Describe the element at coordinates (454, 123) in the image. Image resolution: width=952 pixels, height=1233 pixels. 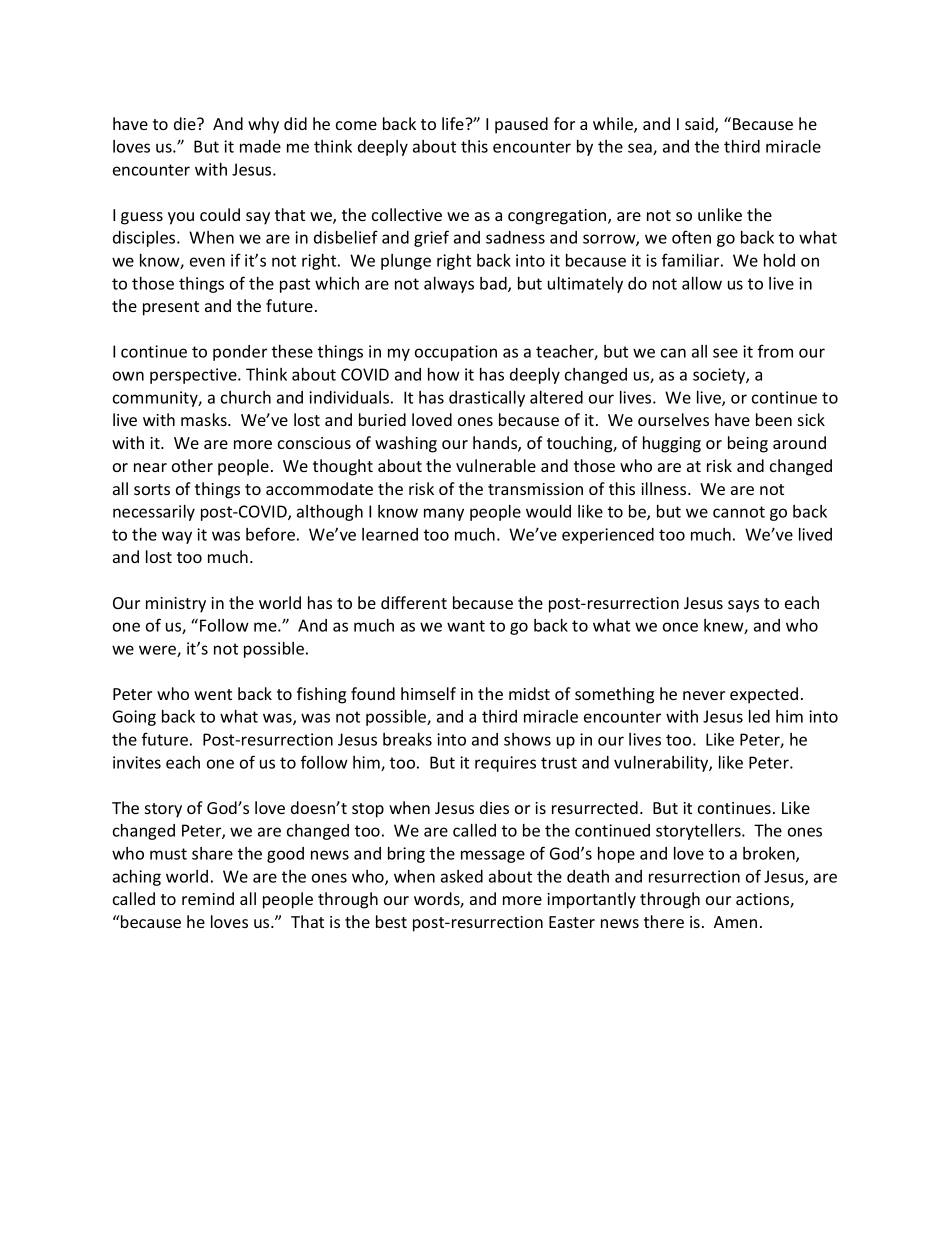
I see `life` at that location.
